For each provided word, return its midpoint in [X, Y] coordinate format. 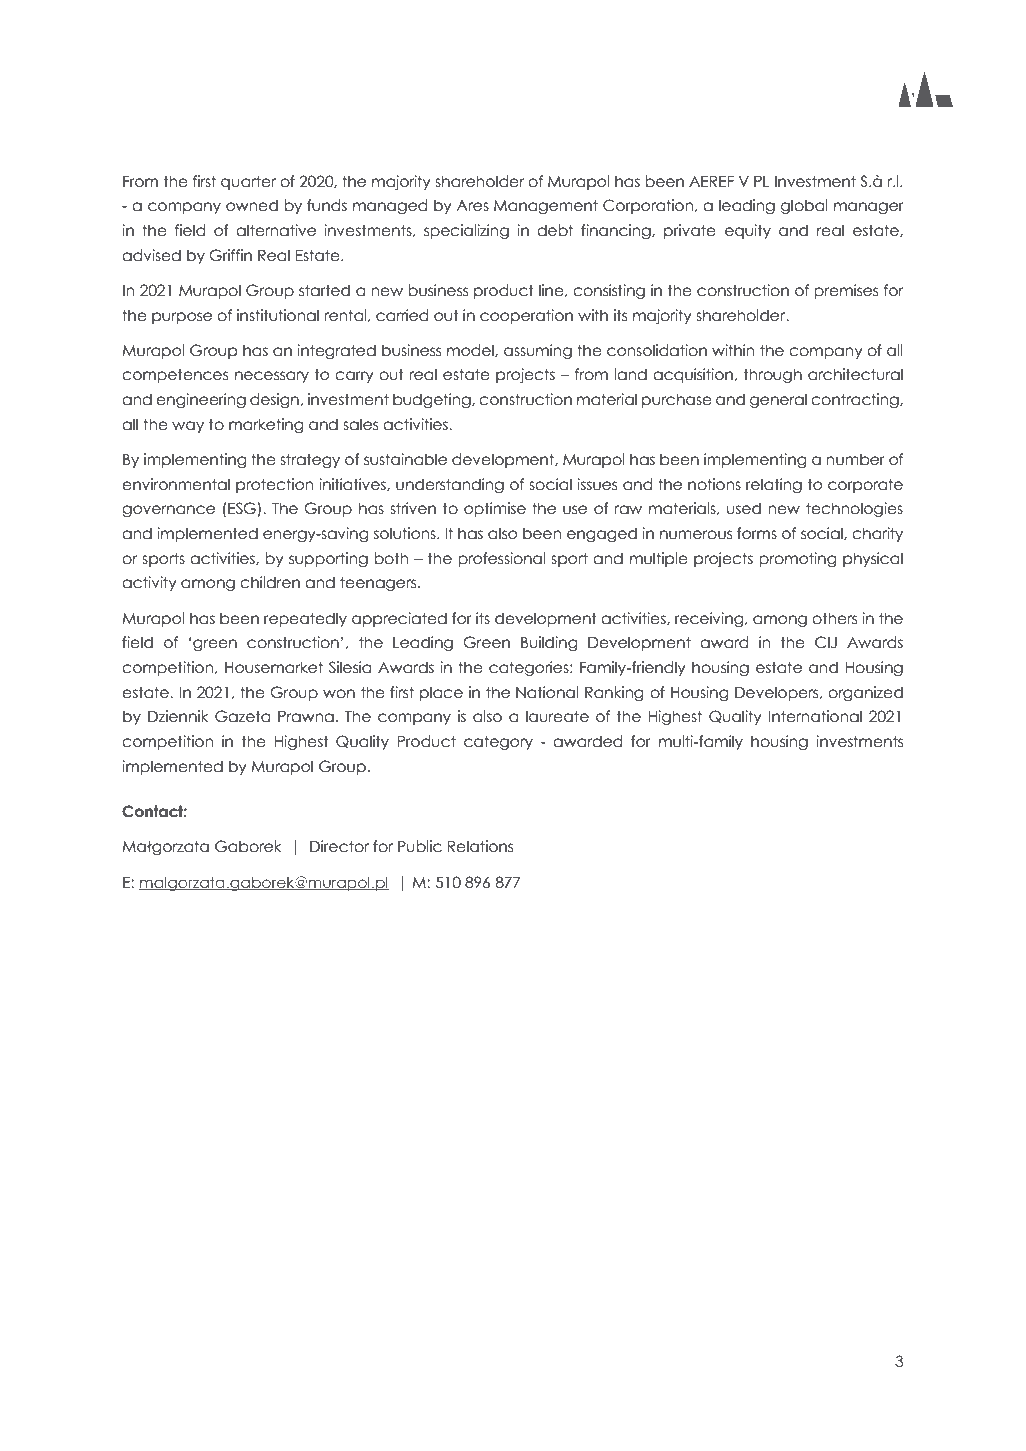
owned [252, 205]
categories [530, 668]
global [804, 206]
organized [865, 693]
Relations [480, 846]
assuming [538, 351]
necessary [272, 377]
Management [546, 206]
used [744, 508]
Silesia [350, 667]
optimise [495, 509]
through [773, 375]
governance [168, 511]
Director [339, 846]
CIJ [826, 642]
